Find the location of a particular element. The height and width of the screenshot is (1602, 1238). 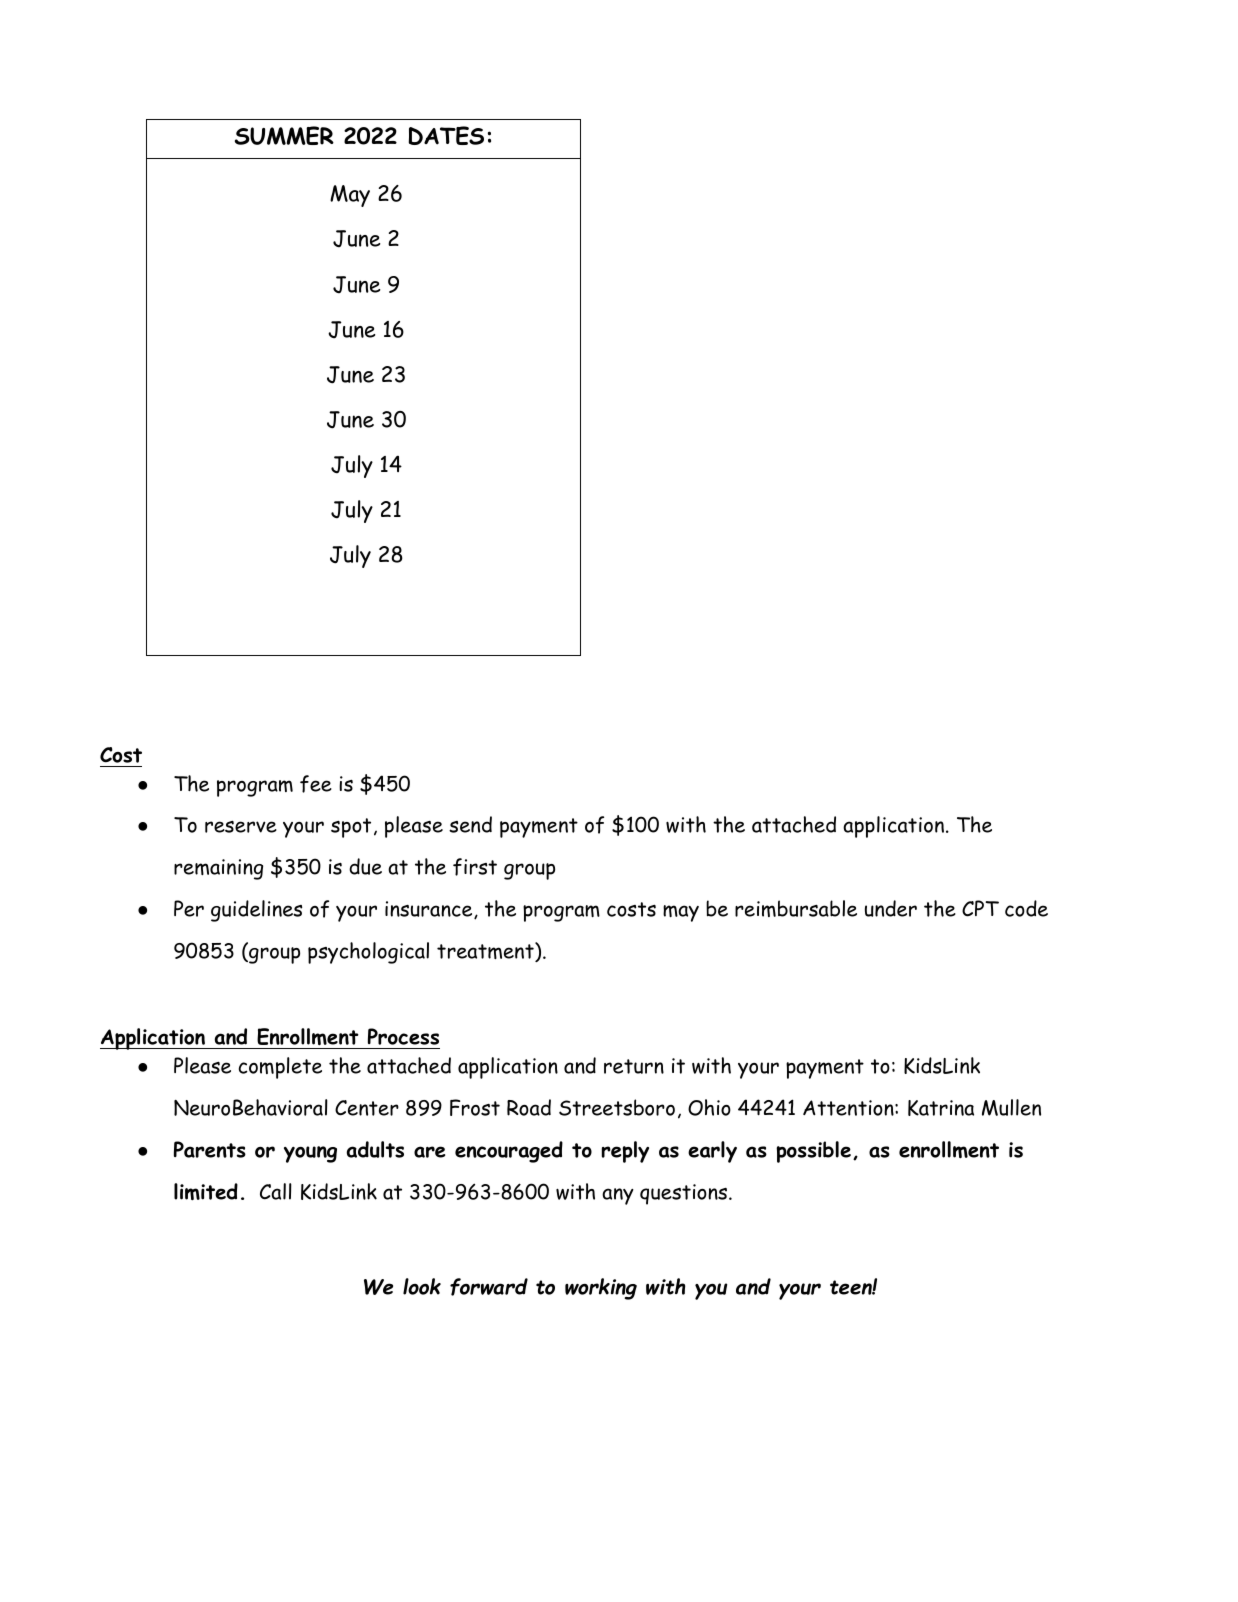

DATES is located at coordinates (446, 135).
